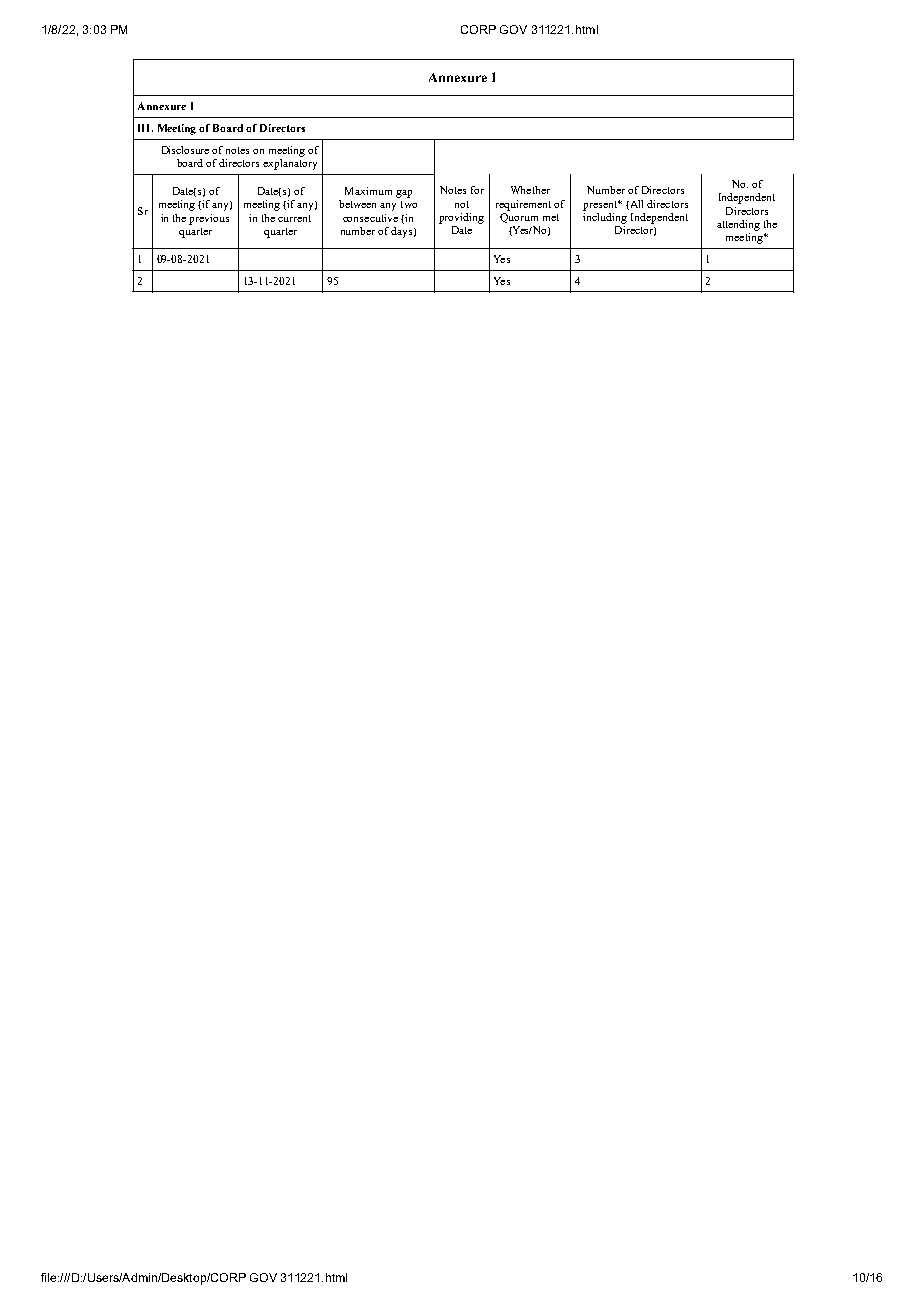 Image resolution: width=924 pixels, height=1308 pixels. What do you see at coordinates (530, 190) in the screenshot?
I see `Whether` at bounding box center [530, 190].
